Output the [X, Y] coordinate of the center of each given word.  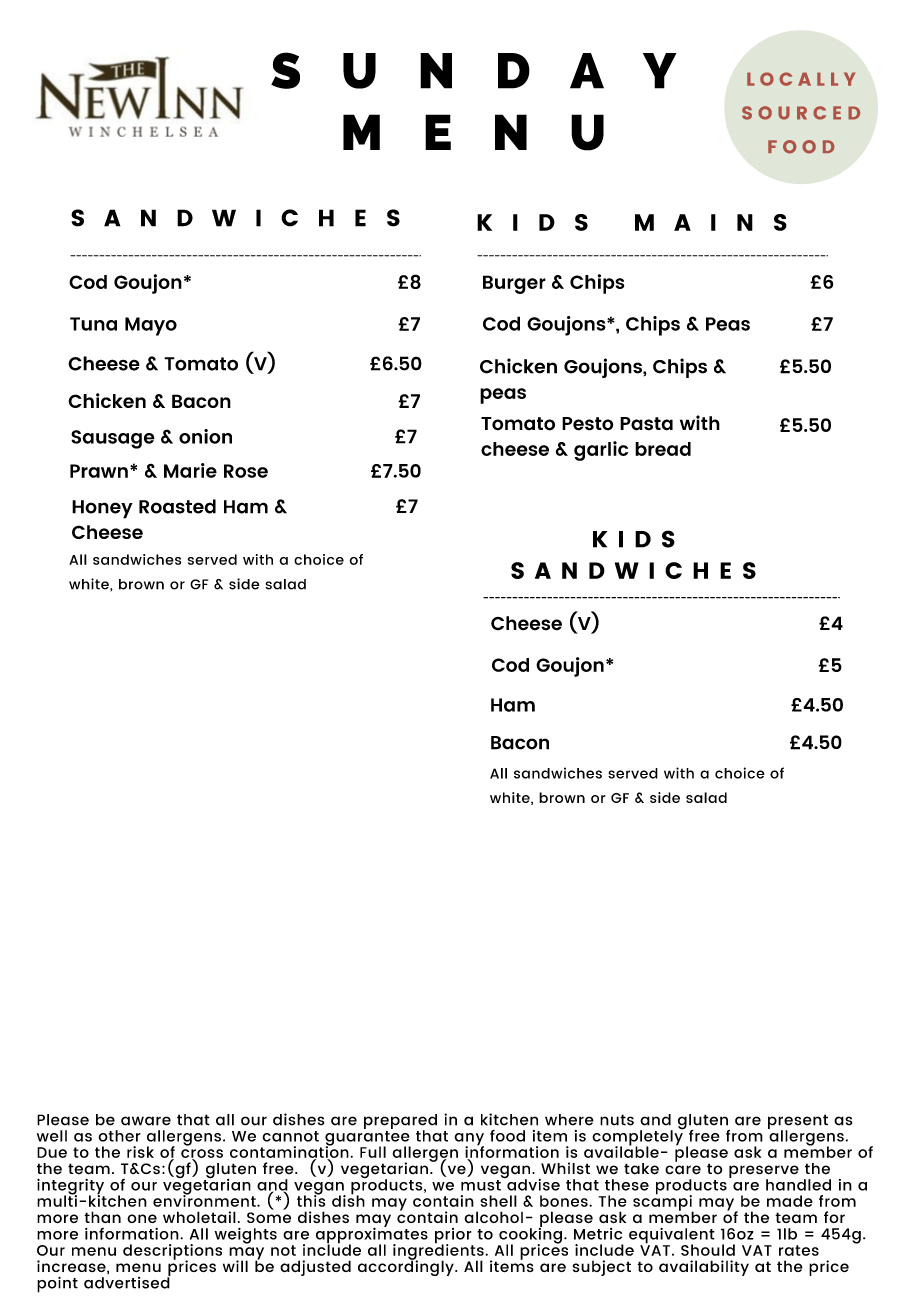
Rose [246, 471]
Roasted [177, 506]
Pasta [646, 424]
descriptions [172, 1253]
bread [663, 449]
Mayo [151, 326]
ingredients [439, 1251]
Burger [514, 284]
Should [708, 1250]
